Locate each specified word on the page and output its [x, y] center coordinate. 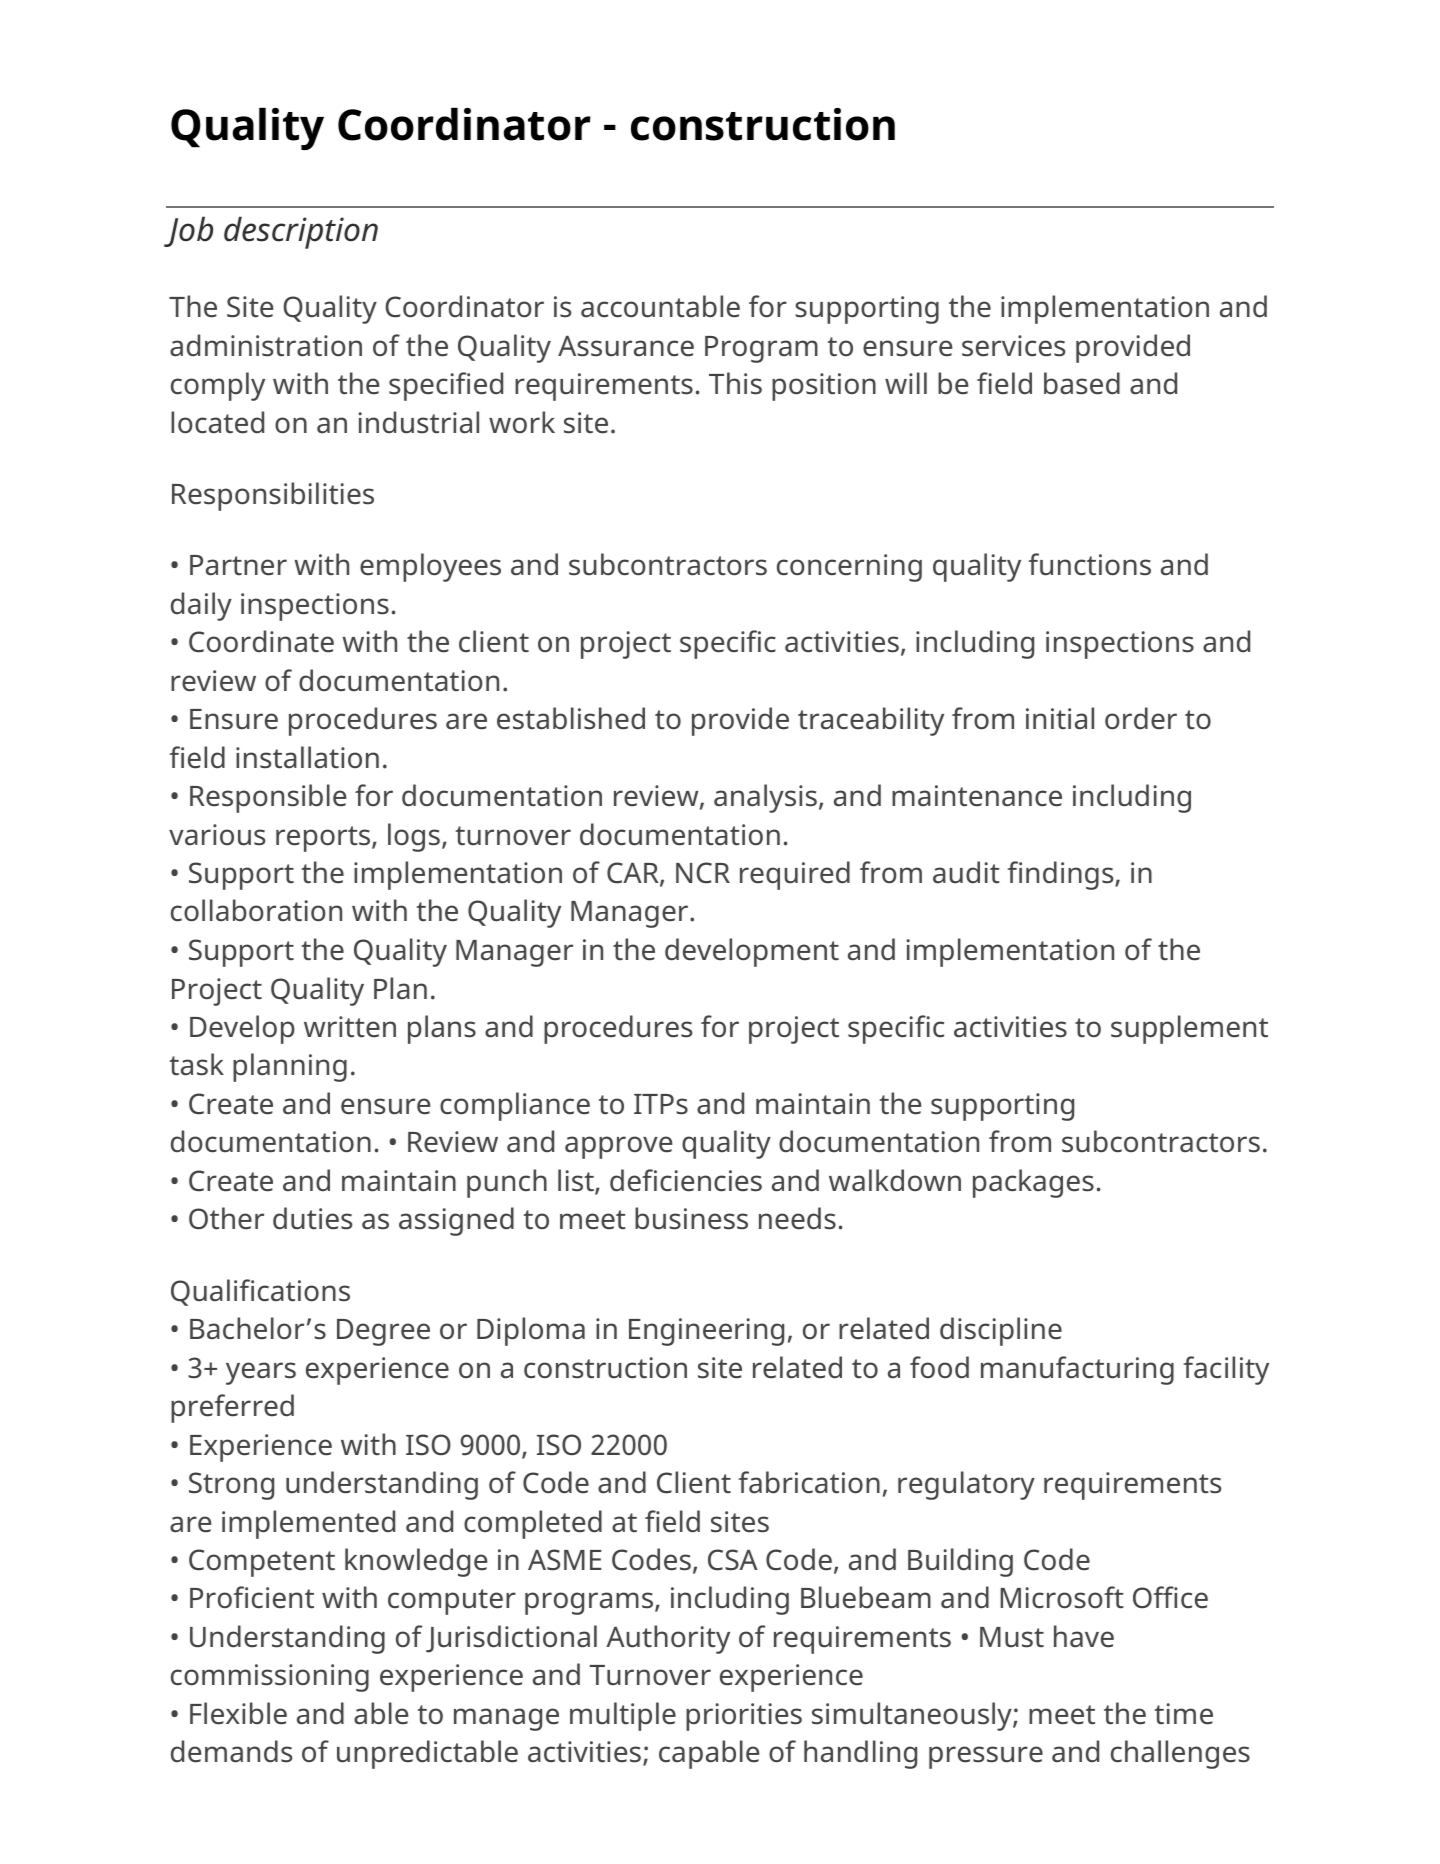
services [1013, 346]
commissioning [270, 1678]
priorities [744, 1717]
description [301, 232]
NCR [703, 873]
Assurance [626, 346]
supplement [1189, 1029]
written [350, 1027]
